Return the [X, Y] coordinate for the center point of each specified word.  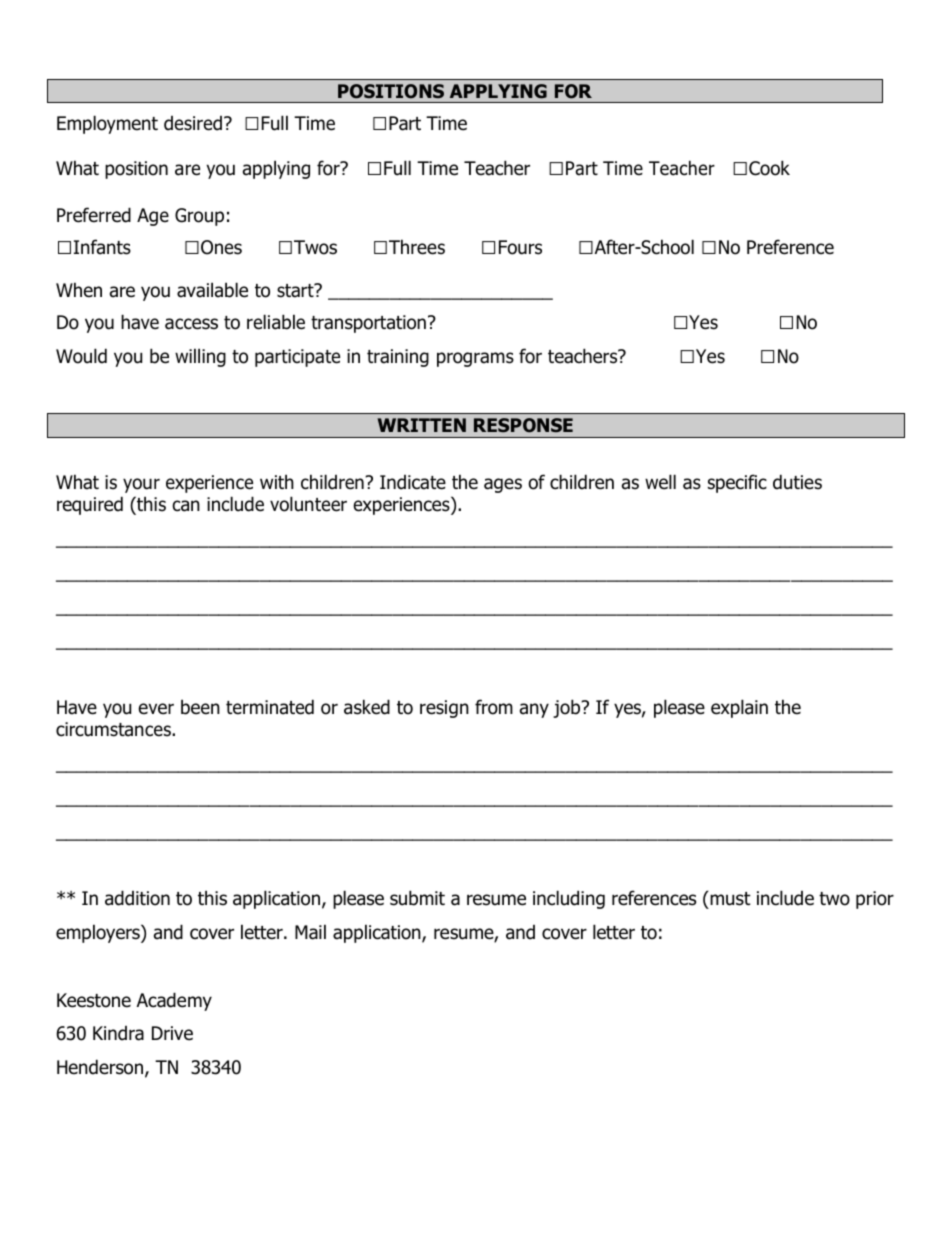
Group [199, 217]
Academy [174, 1001]
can [186, 506]
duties [797, 482]
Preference [790, 247]
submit [417, 898]
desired [193, 123]
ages [503, 485]
